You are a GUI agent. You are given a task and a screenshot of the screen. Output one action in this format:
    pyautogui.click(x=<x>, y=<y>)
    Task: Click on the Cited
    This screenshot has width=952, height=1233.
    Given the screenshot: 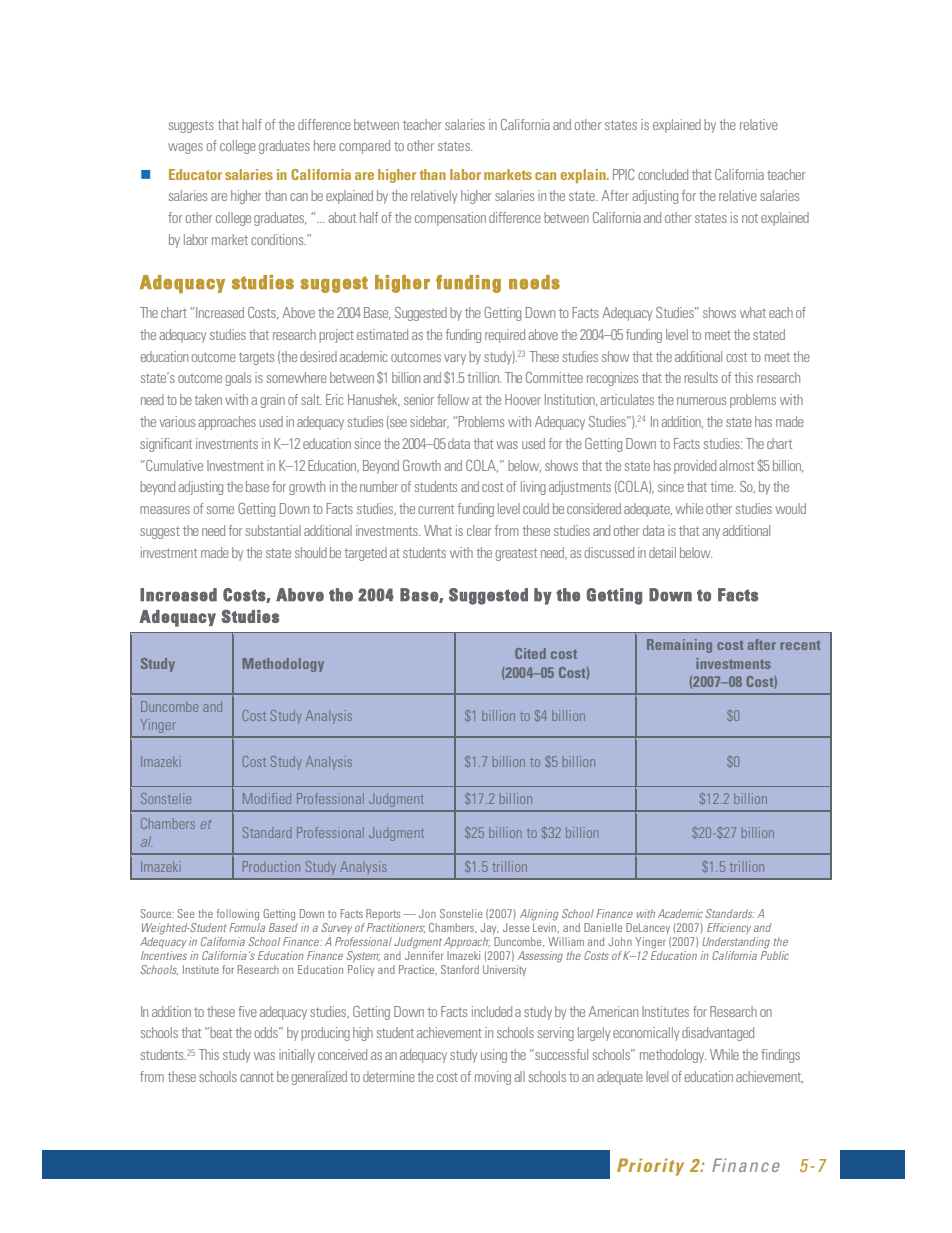 What is the action you would take?
    pyautogui.click(x=530, y=653)
